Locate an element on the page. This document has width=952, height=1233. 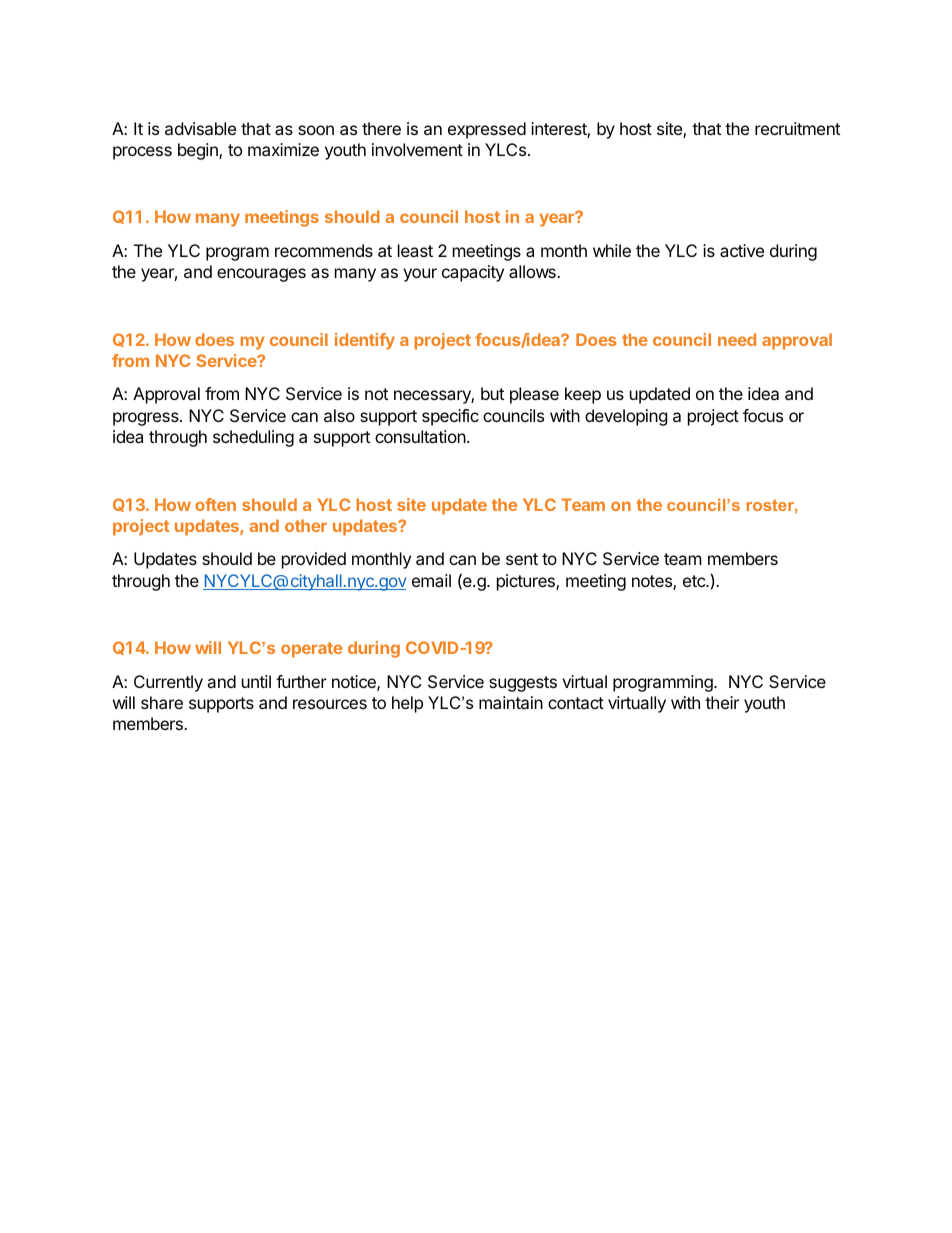
expressed is located at coordinates (487, 130).
